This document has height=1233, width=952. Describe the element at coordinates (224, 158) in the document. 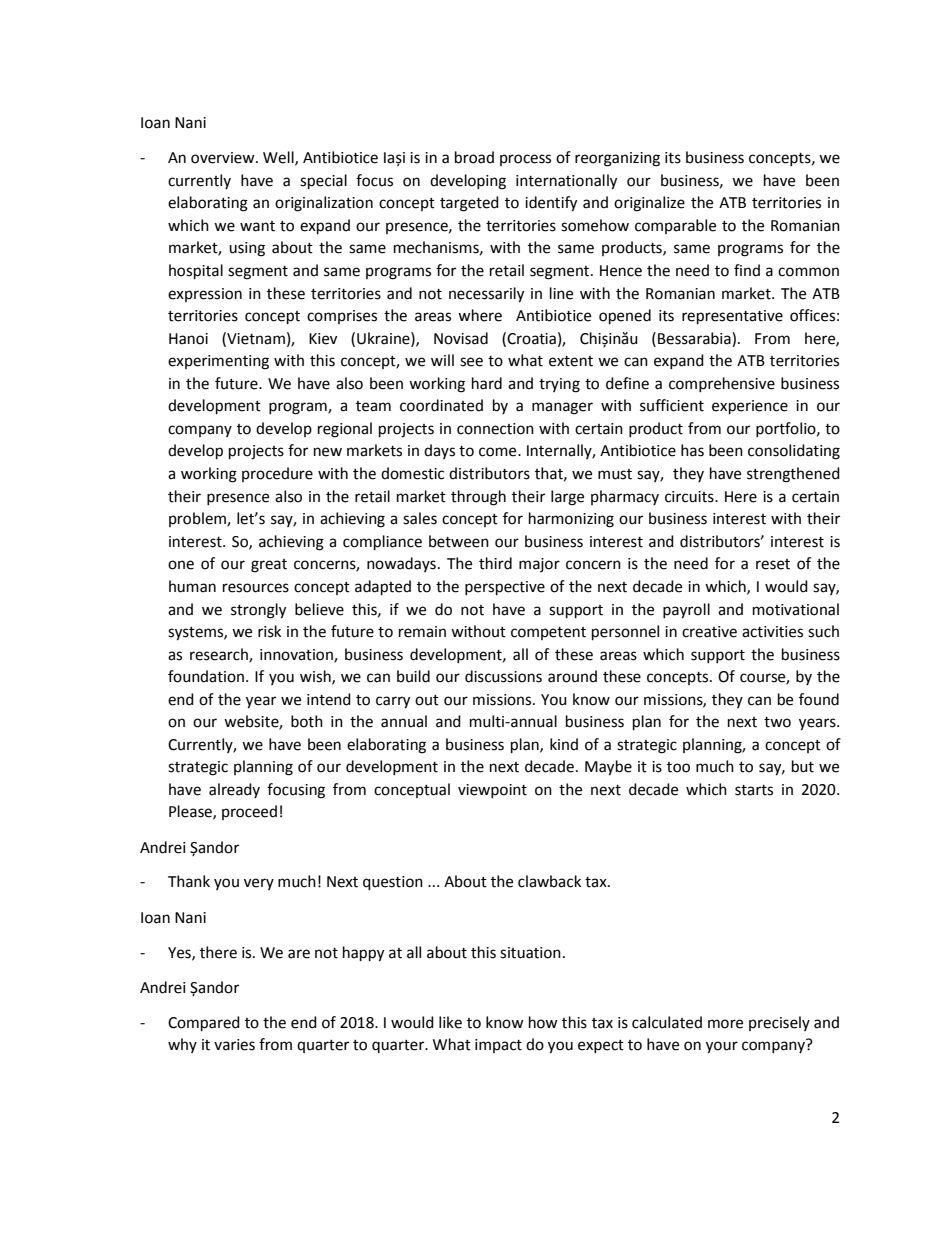

I see `overview` at that location.
